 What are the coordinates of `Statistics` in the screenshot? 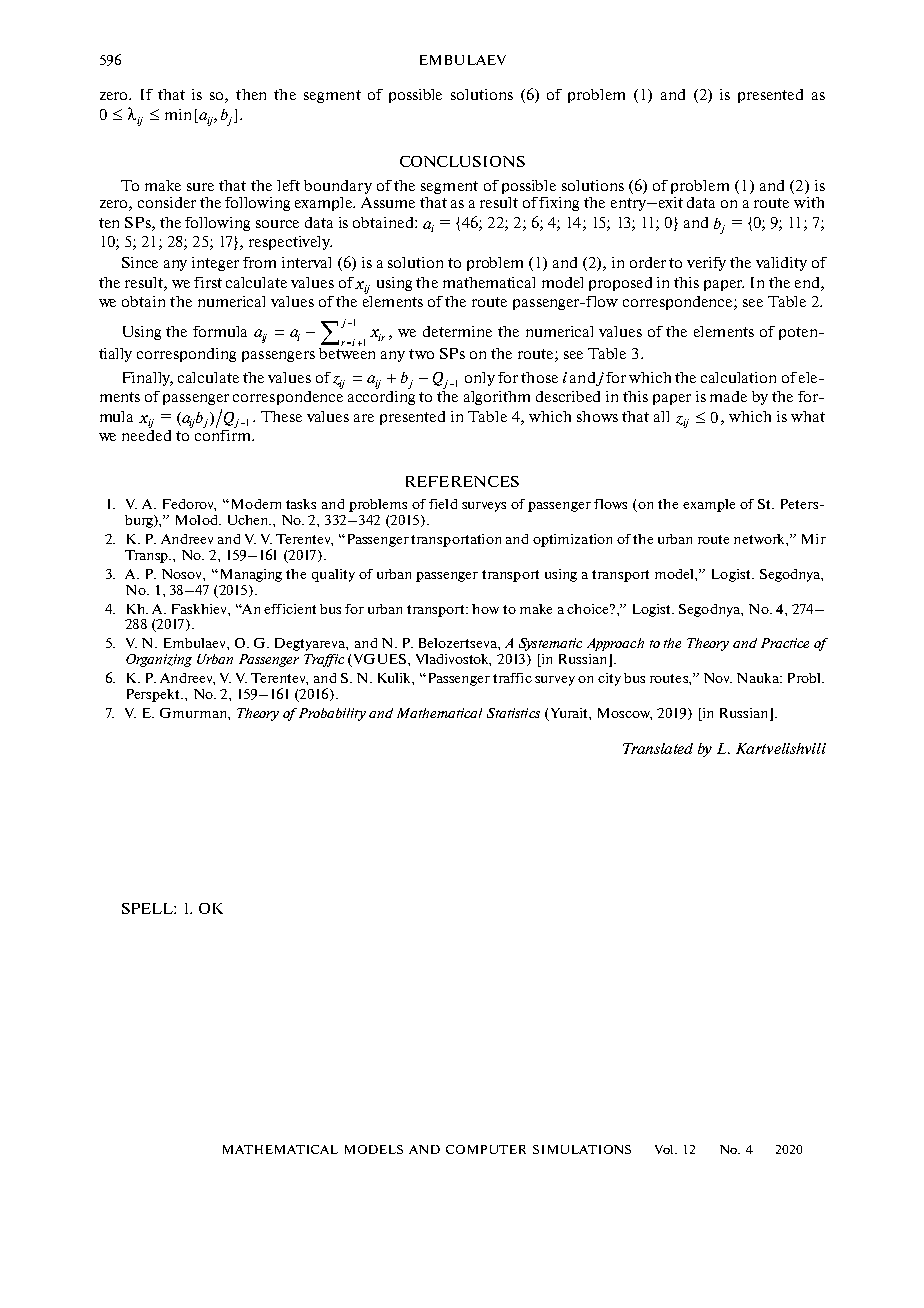 It's located at (513, 713).
